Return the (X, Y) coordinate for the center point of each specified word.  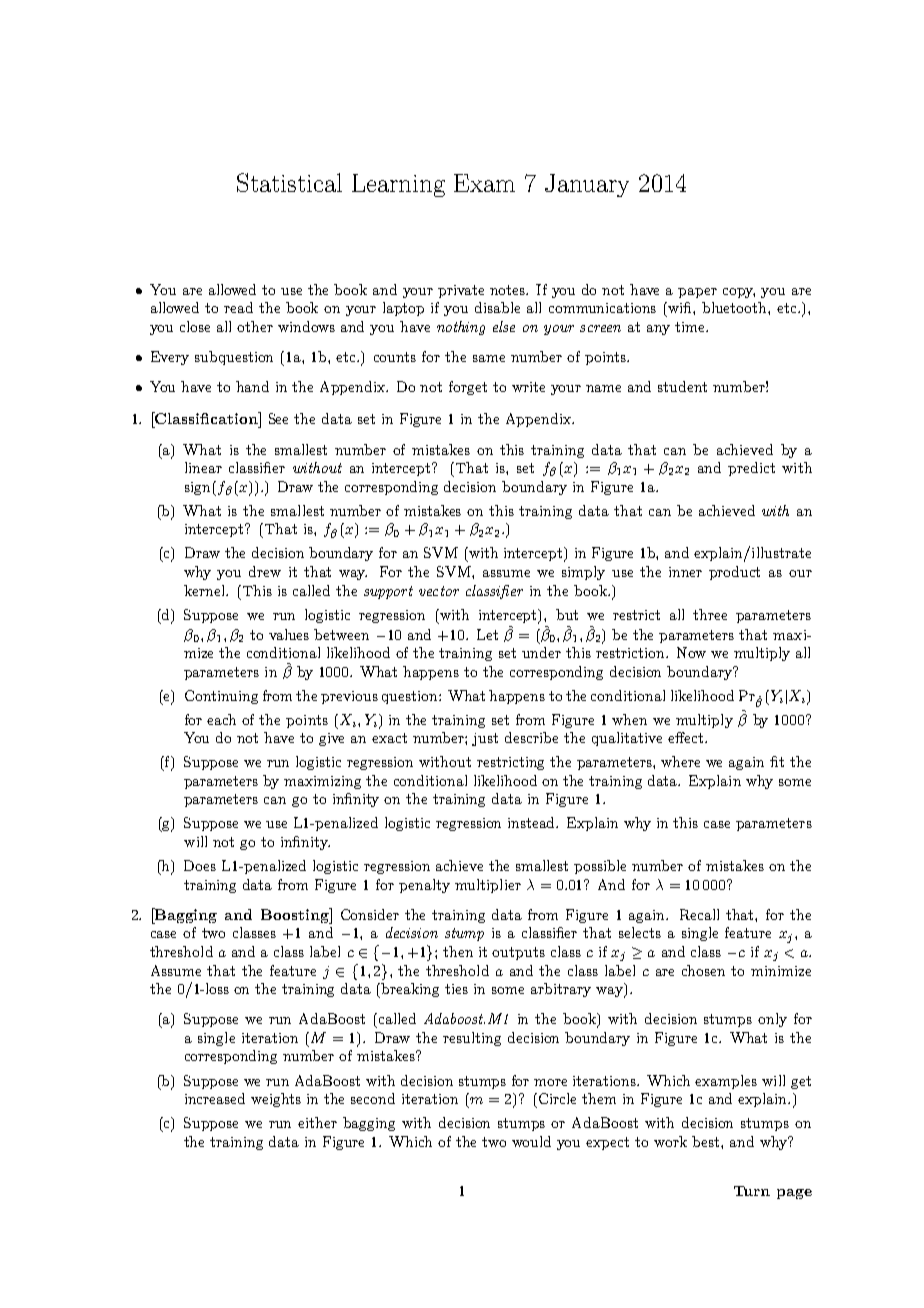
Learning (398, 185)
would (531, 1141)
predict (751, 469)
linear (203, 467)
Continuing (221, 697)
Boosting (296, 916)
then (458, 951)
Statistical (289, 182)
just (485, 739)
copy (739, 293)
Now (691, 652)
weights (276, 1100)
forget (468, 388)
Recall (699, 914)
